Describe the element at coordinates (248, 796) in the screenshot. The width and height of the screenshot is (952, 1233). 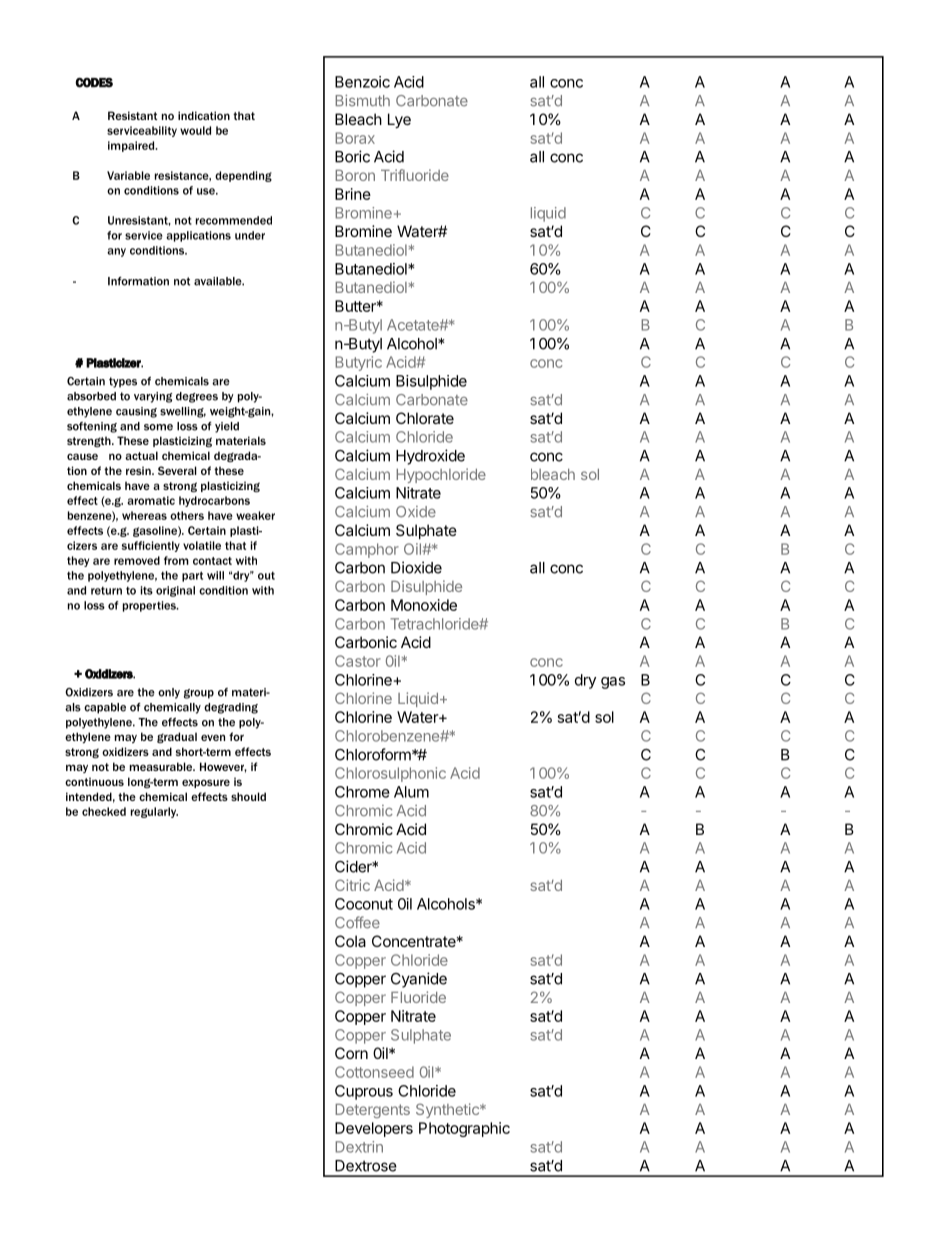
I see `should` at that location.
